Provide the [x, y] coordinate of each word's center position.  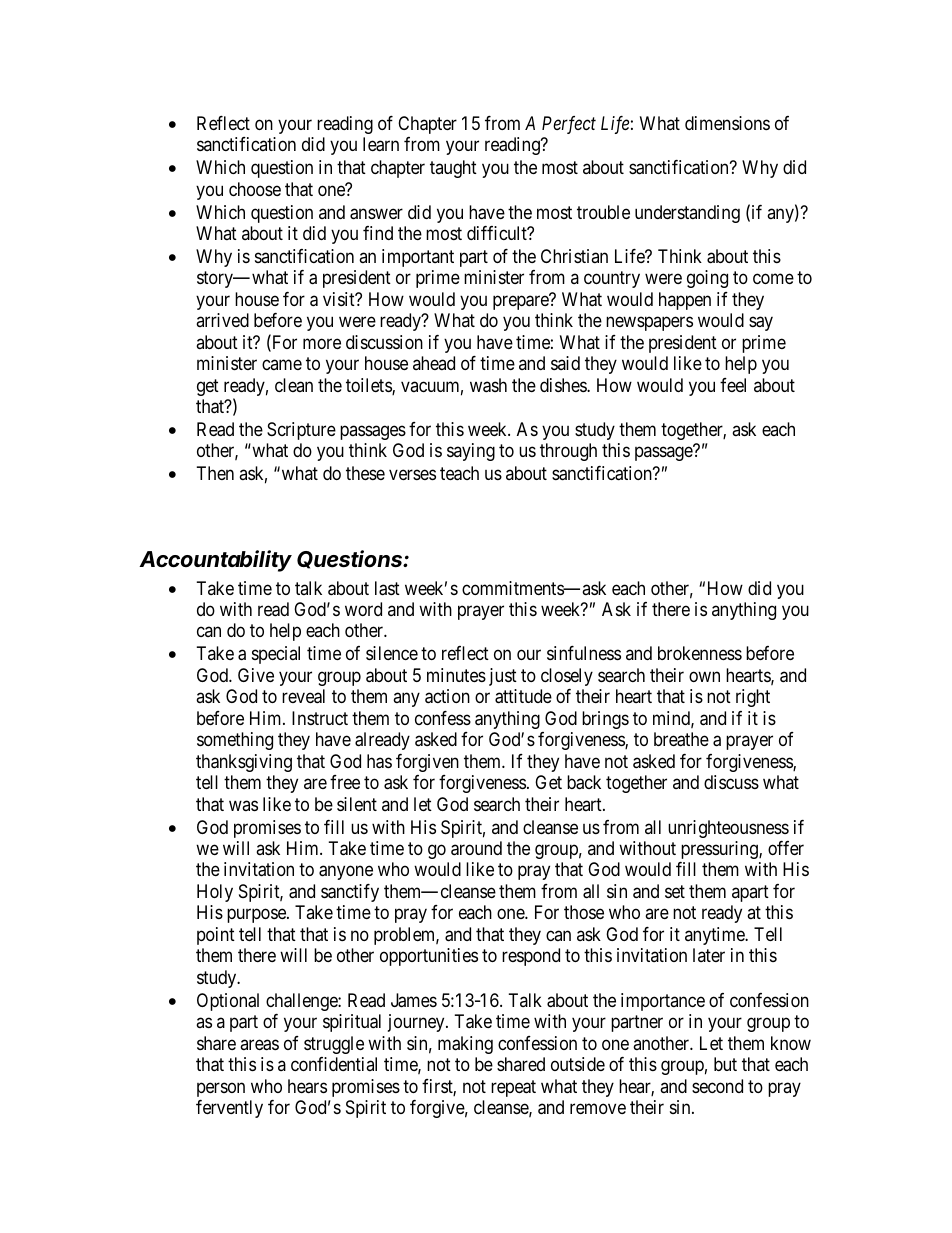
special [276, 655]
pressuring [720, 850]
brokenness [700, 653]
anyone [346, 873]
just [503, 677]
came [282, 365]
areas [259, 1045]
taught [453, 169]
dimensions [727, 123]
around [476, 848]
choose [255, 189]
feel [733, 385]
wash [488, 385]
